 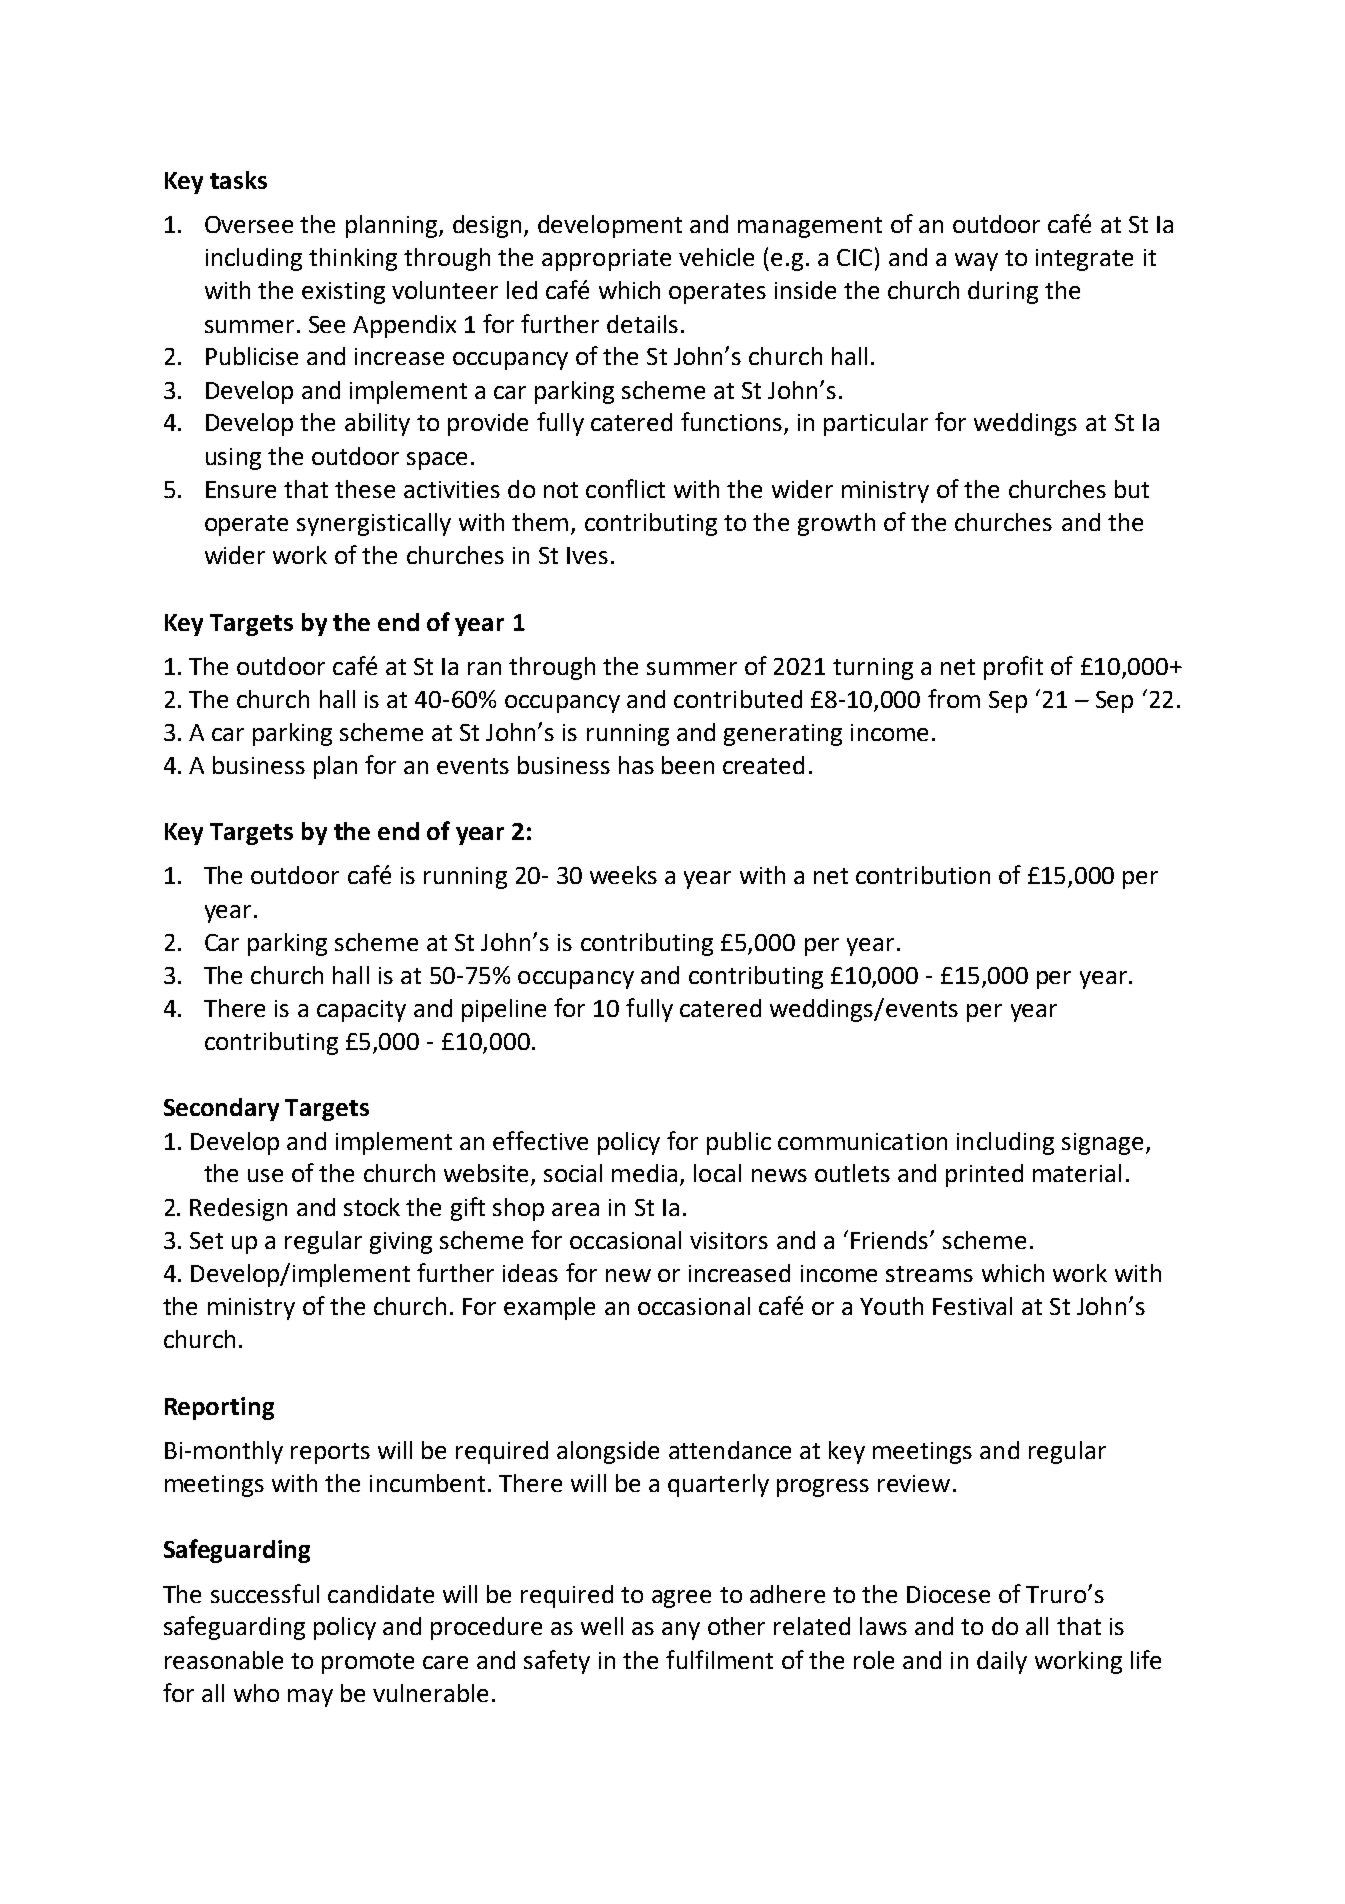 I want to click on promote, so click(x=368, y=1663).
